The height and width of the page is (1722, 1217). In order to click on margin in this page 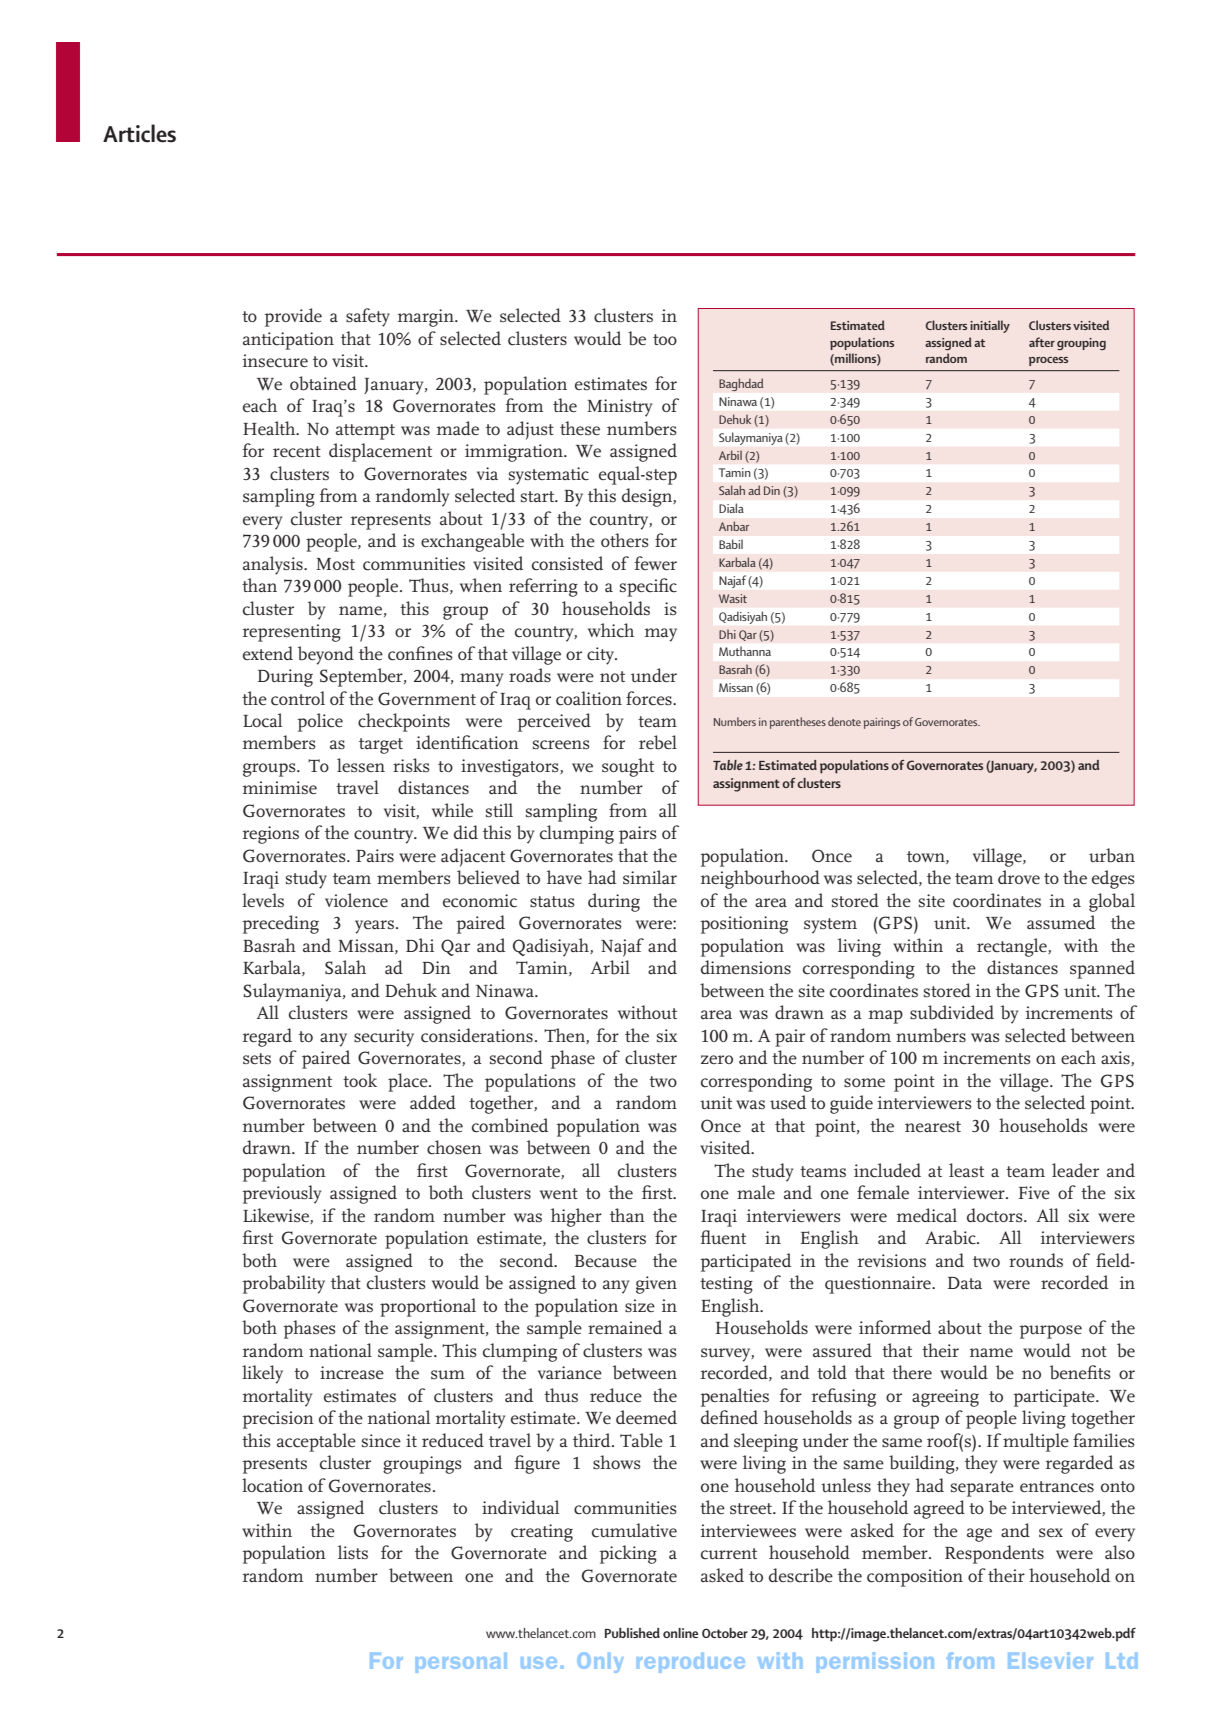, I will do `click(427, 318)`.
